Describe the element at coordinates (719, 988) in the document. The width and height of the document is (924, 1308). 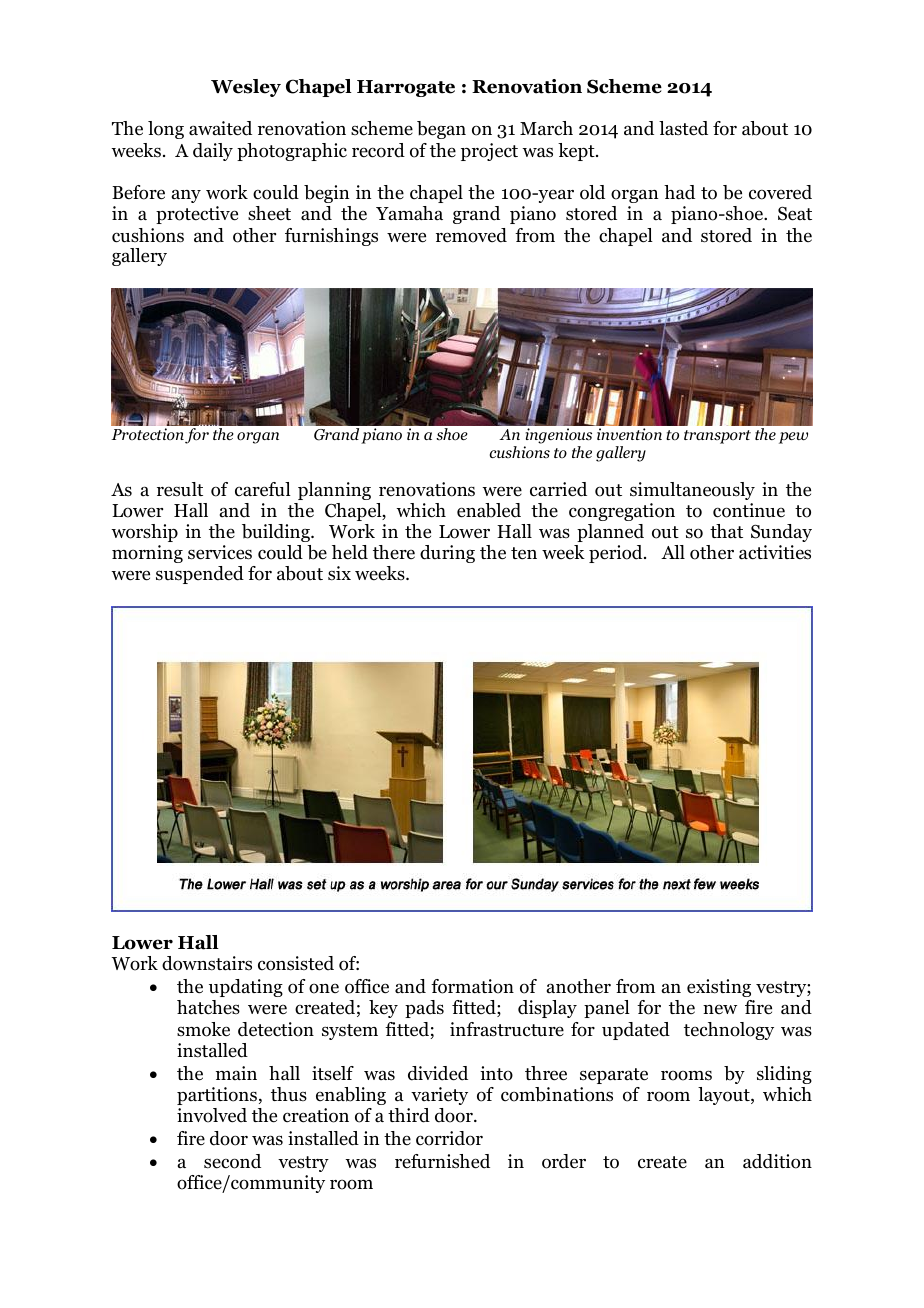
I see `existing` at that location.
